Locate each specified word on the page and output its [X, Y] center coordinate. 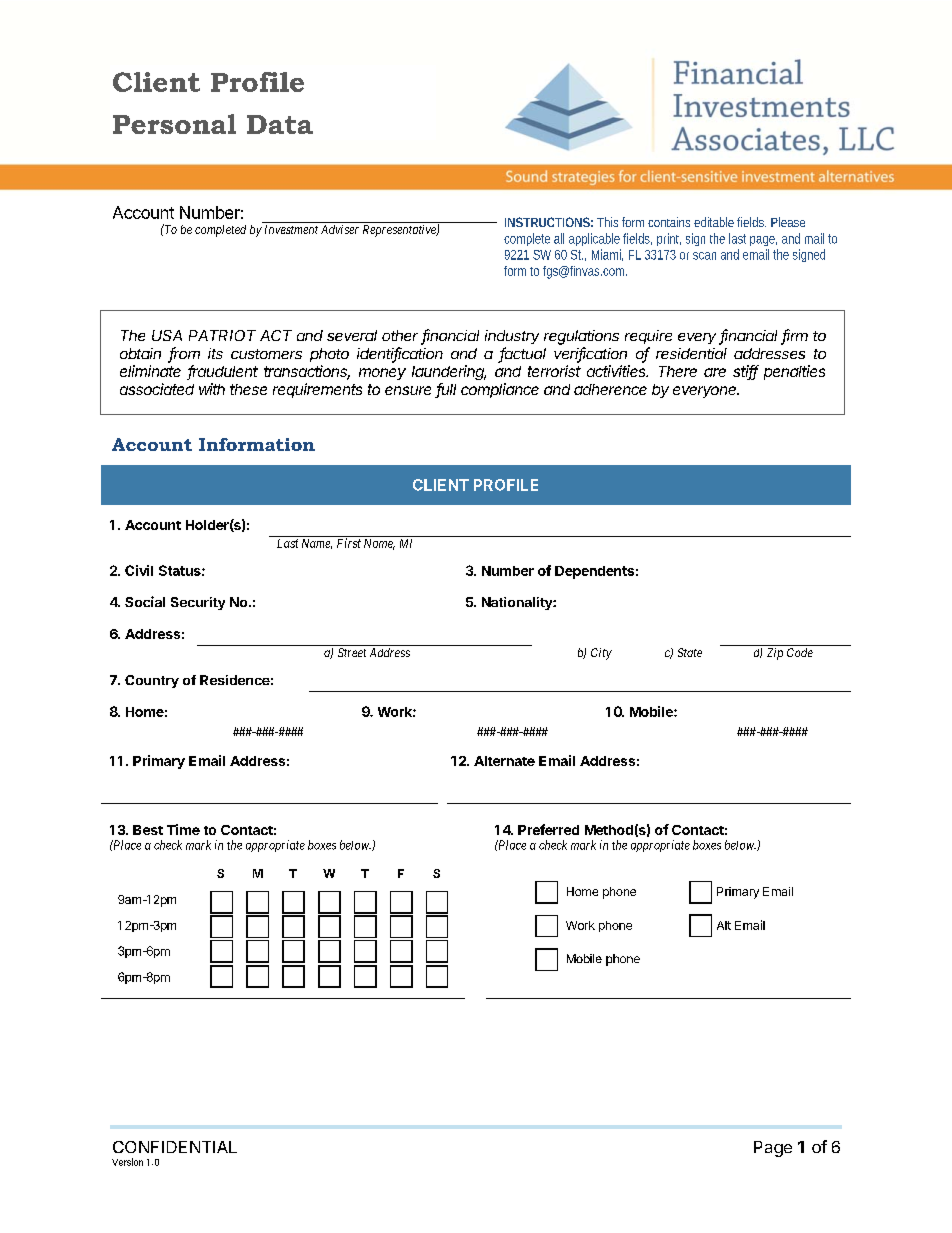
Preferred [548, 829]
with [212, 389]
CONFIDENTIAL [175, 1147]
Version [127, 1162]
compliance [500, 390]
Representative [400, 231]
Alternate [504, 761]
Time [183, 829]
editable [714, 222]
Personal [174, 124]
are [715, 372]
